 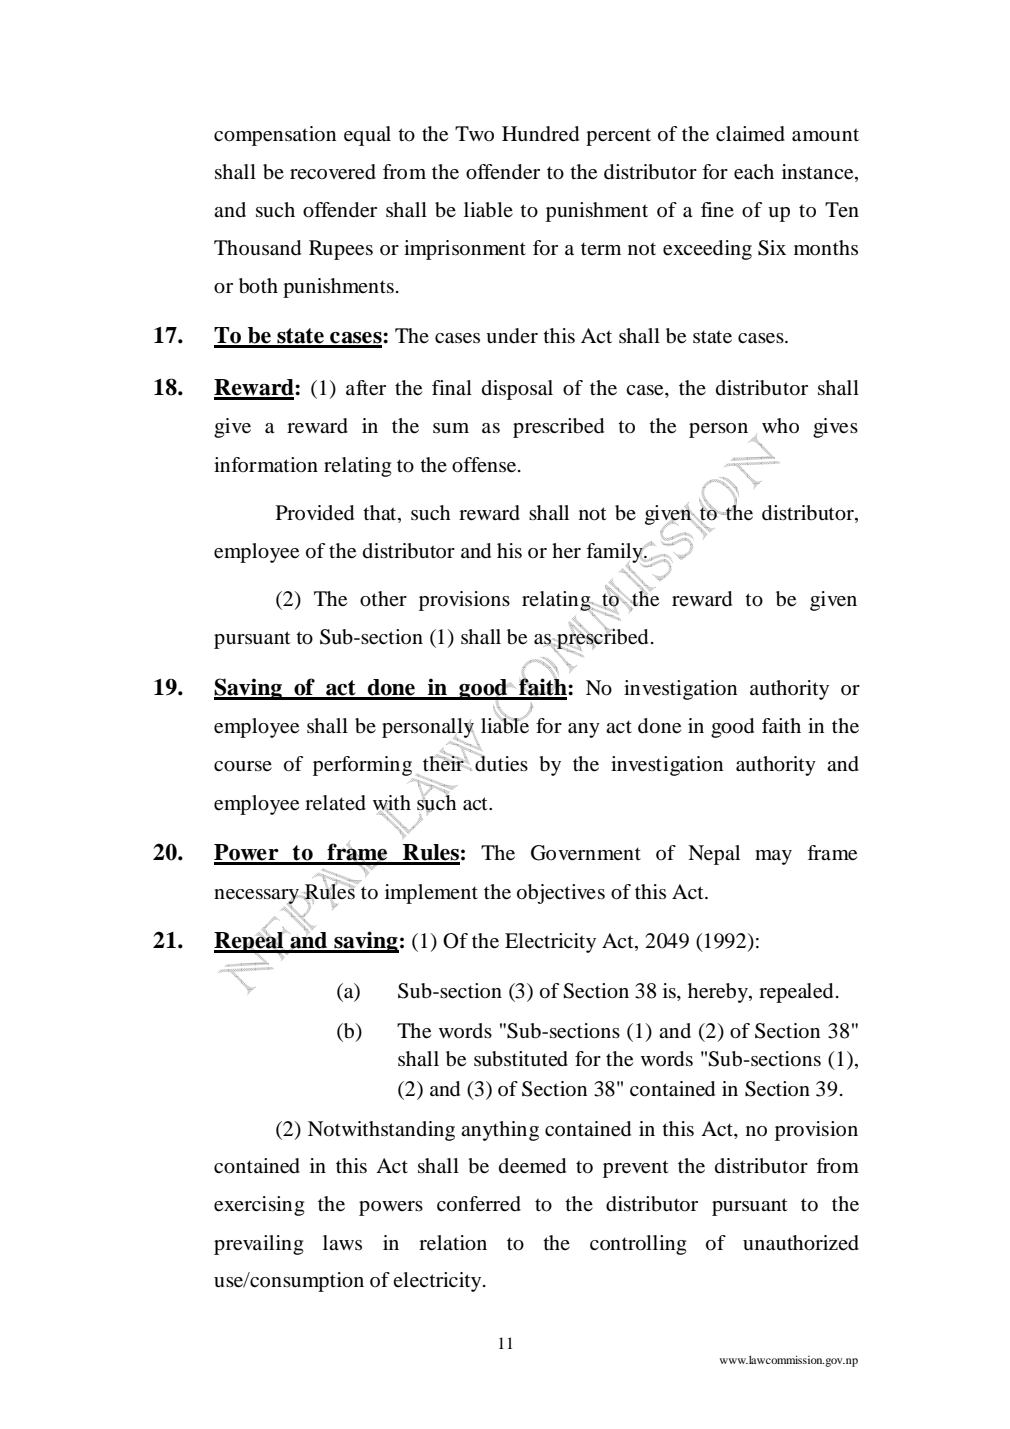 I want to click on each, so click(x=754, y=172).
